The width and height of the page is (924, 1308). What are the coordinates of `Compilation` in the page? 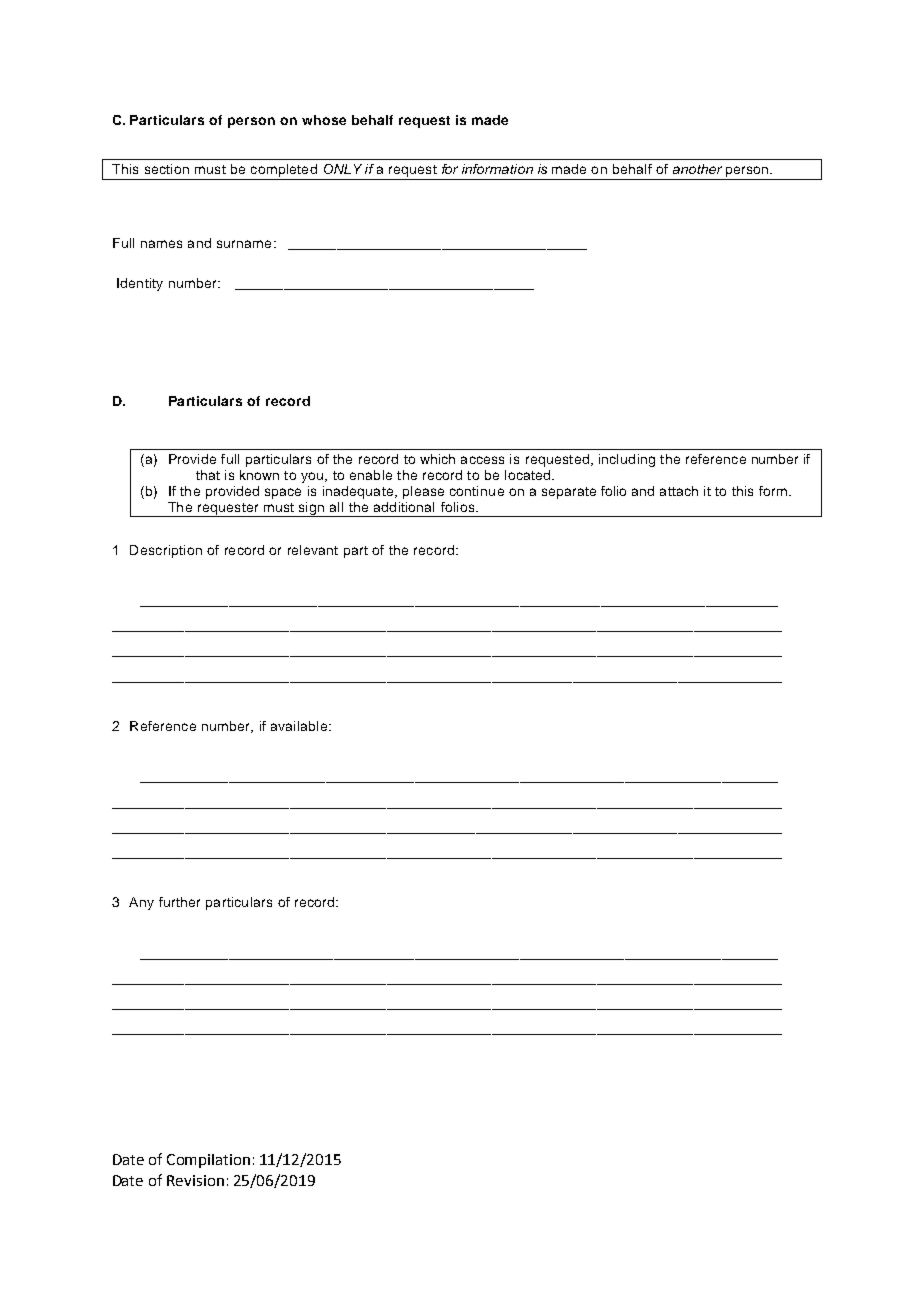 It's located at (208, 1161).
